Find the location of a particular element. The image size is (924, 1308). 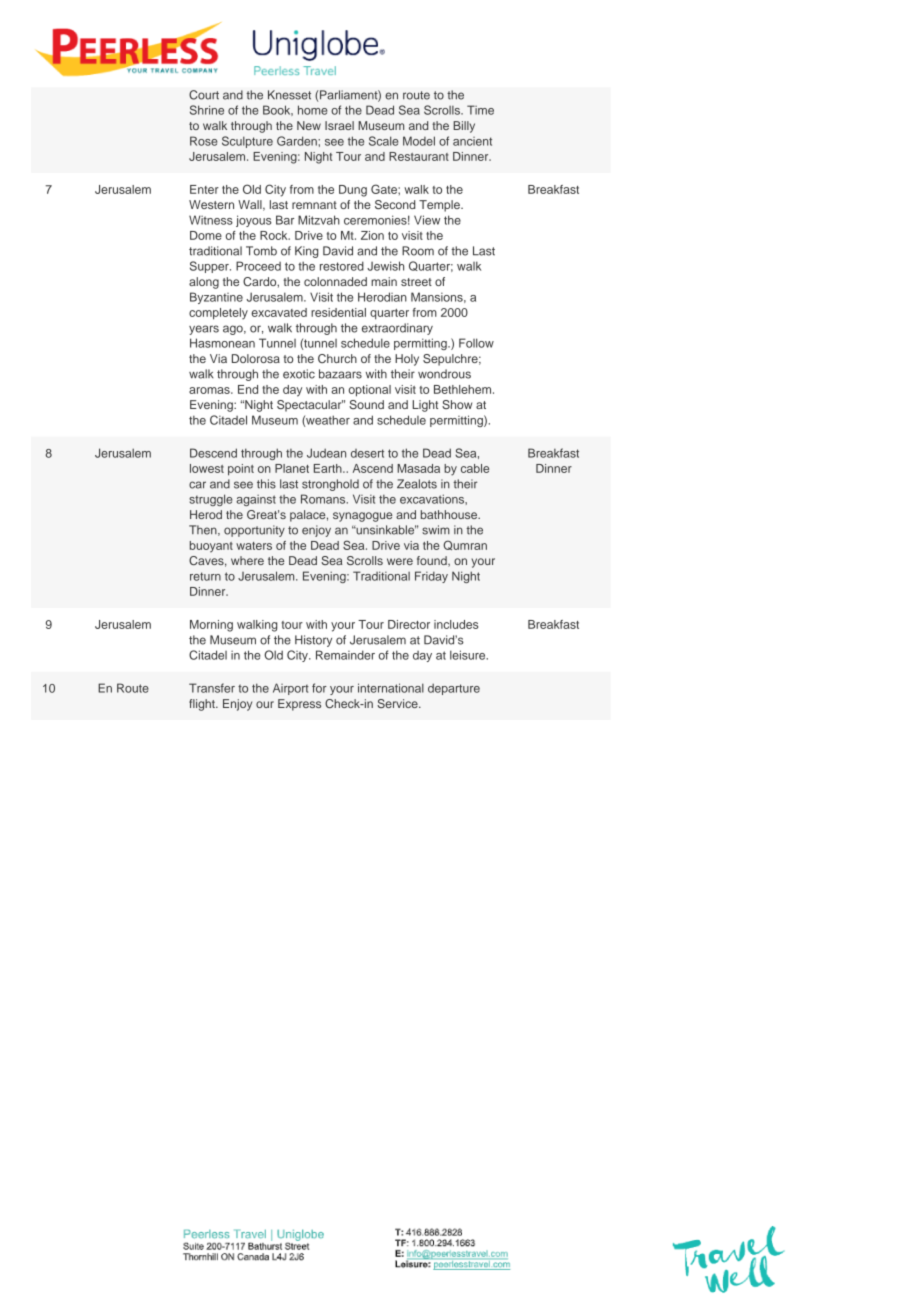

residential is located at coordinates (338, 312).
